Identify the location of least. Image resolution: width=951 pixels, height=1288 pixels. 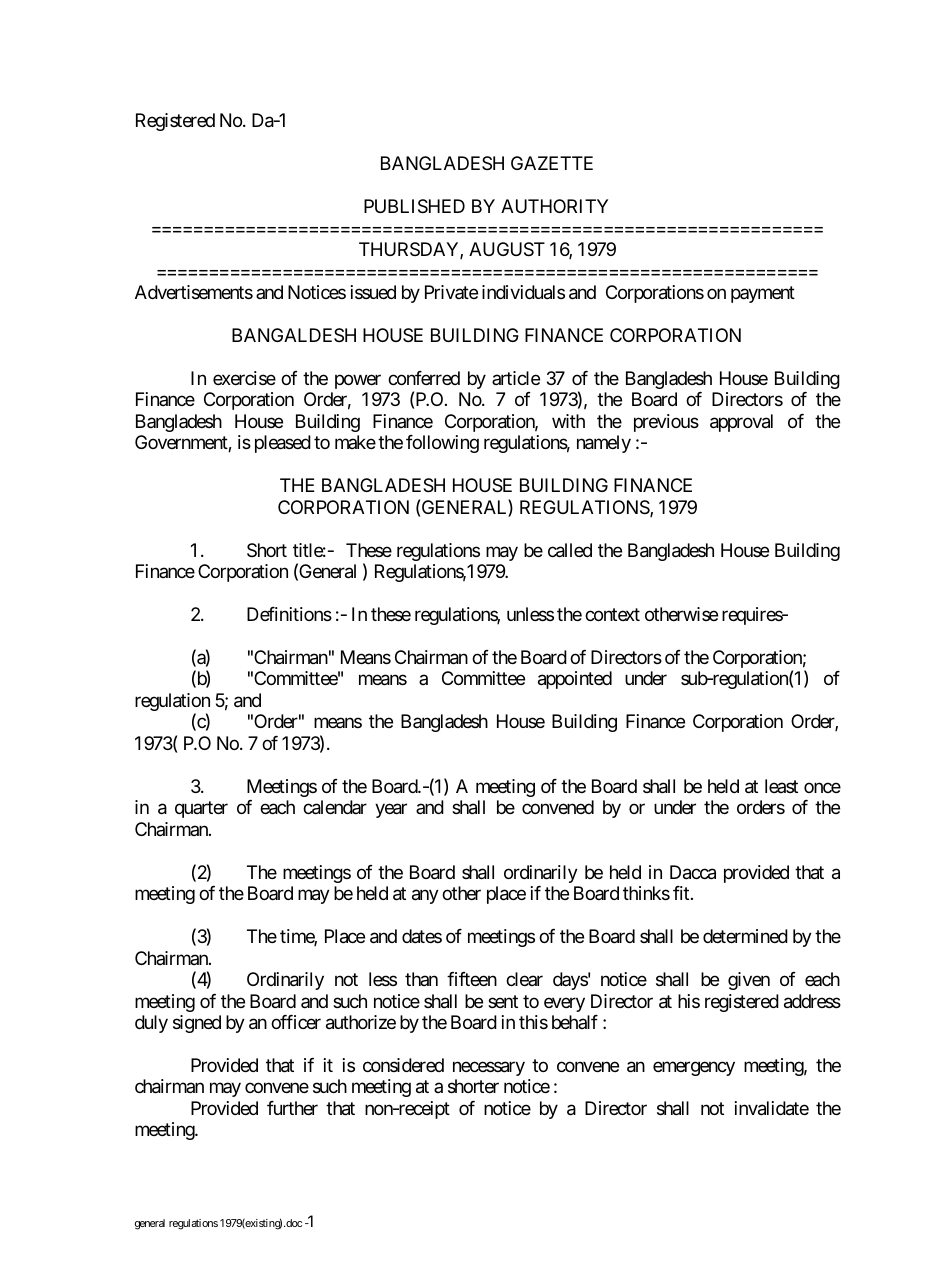
(781, 786).
